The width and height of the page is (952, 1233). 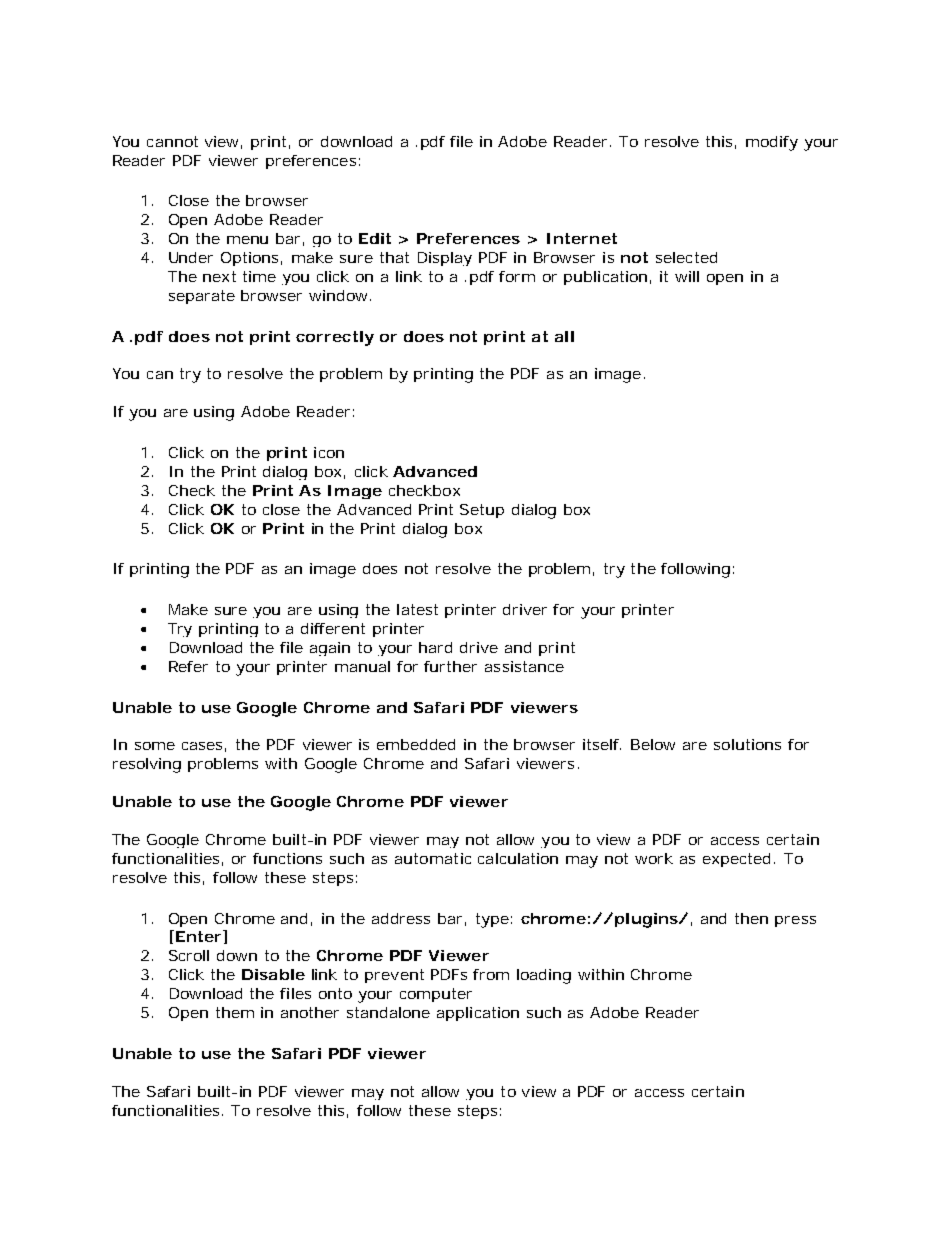 I want to click on will, so click(x=687, y=276).
